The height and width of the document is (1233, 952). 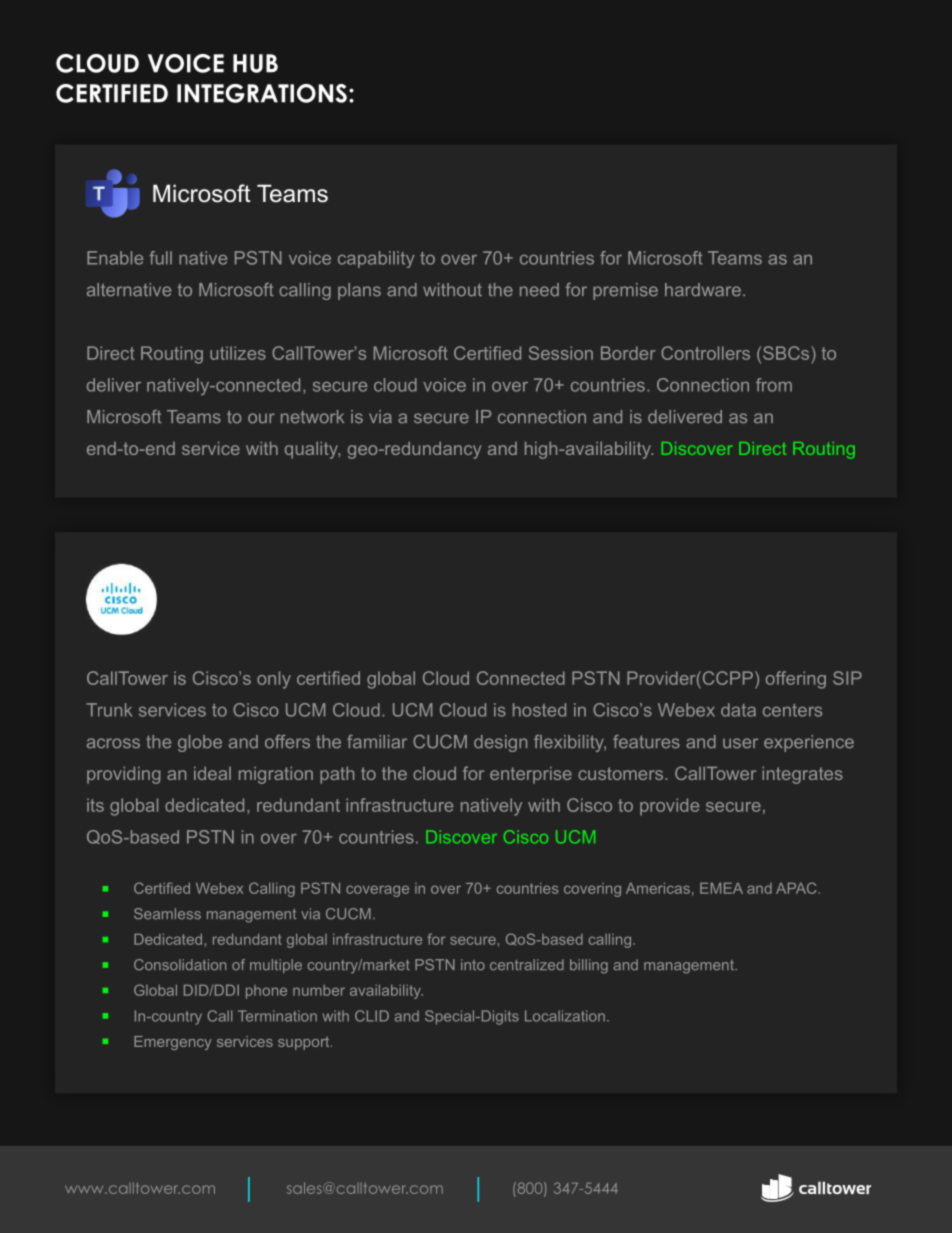 I want to click on INTEGRATIONS, so click(x=262, y=93).
